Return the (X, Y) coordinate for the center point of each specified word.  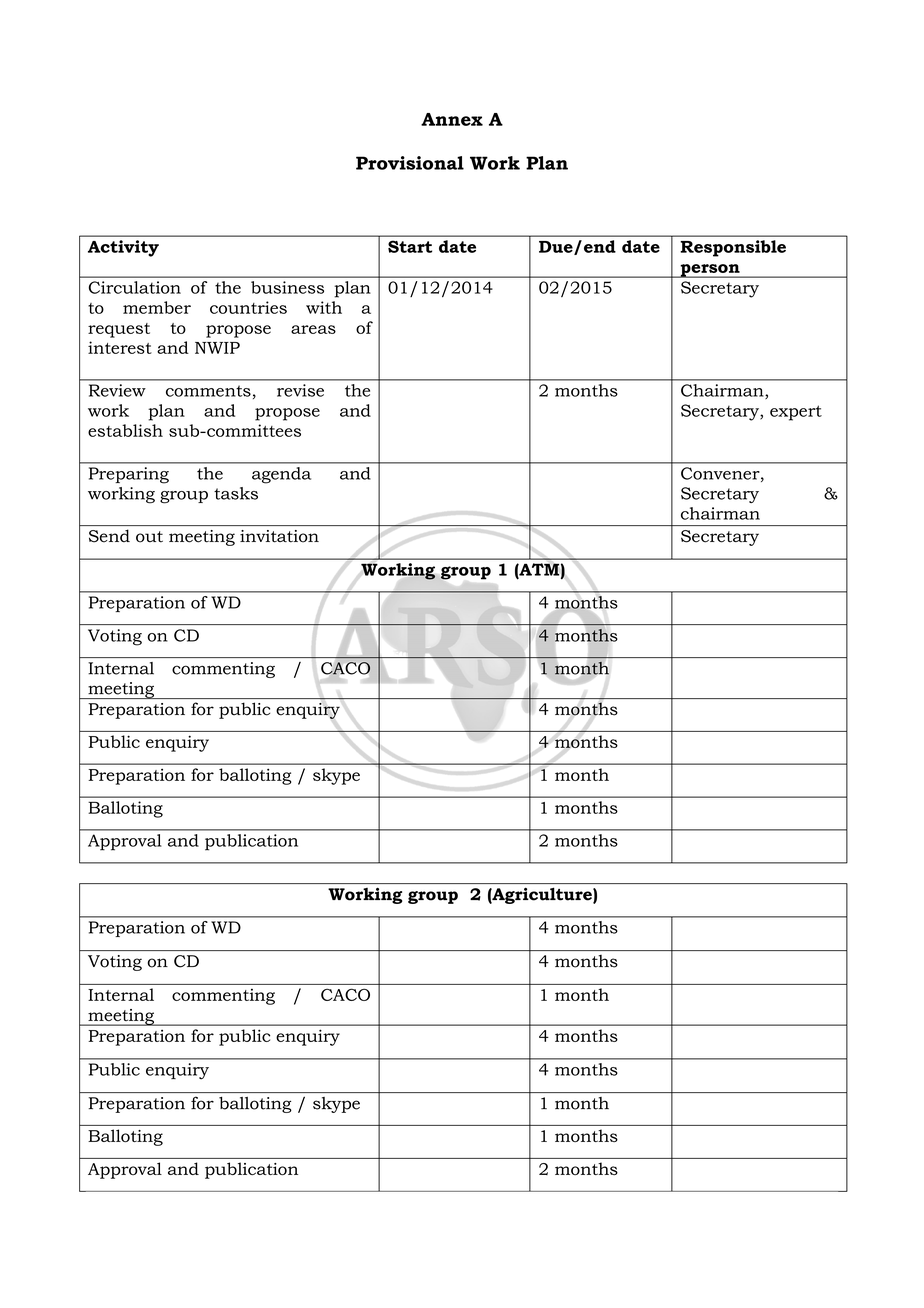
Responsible (733, 248)
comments (208, 391)
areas (313, 329)
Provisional (410, 163)
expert (796, 413)
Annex (452, 119)
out (149, 537)
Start (410, 246)
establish (125, 430)
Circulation (135, 287)
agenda (281, 475)
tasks (236, 493)
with (324, 307)
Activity (123, 248)
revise (300, 390)
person (710, 271)
